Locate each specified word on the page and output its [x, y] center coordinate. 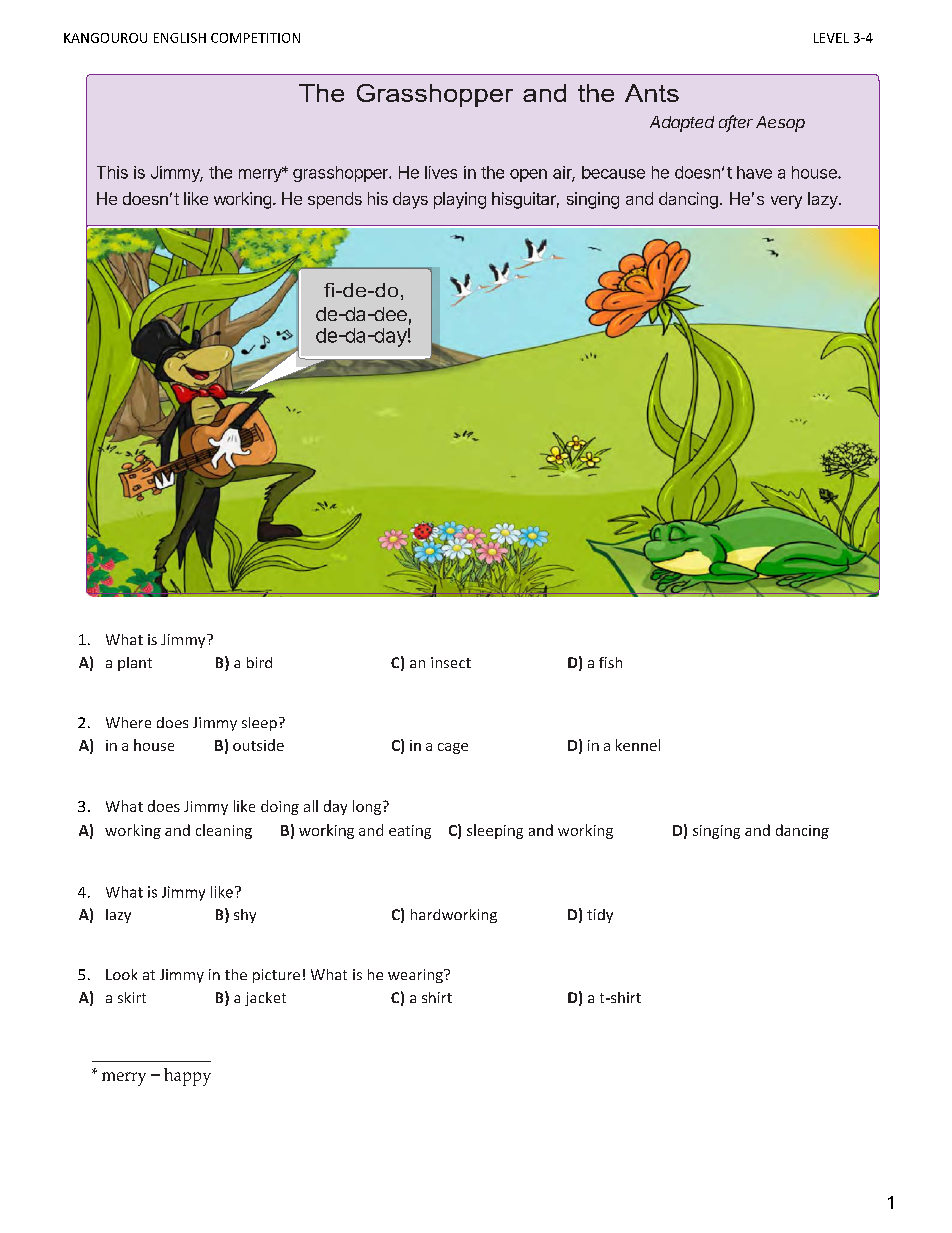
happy [187, 1077]
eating [410, 832]
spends [335, 200]
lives [441, 172]
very [786, 202]
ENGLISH [180, 38]
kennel [638, 745]
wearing [416, 976]
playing [460, 200]
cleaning [224, 831]
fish [610, 662]
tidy [600, 916]
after [736, 123]
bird [259, 662]
